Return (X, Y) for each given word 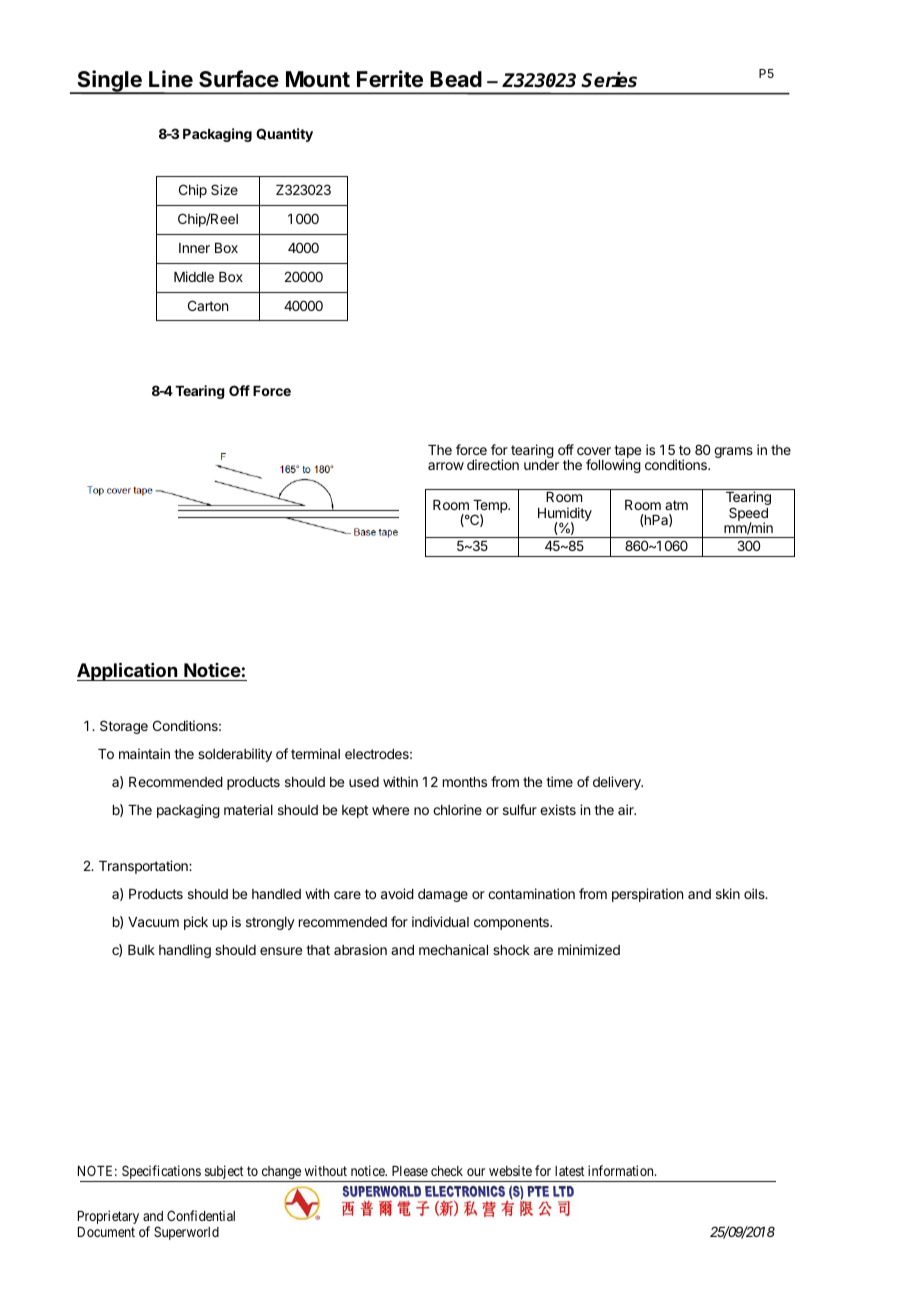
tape (627, 452)
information (622, 1170)
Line (171, 79)
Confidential (201, 1215)
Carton (208, 305)
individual (440, 921)
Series (609, 80)
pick (196, 923)
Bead (456, 79)
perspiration (647, 895)
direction (493, 464)
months (465, 782)
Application (128, 671)
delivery (618, 783)
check (447, 1171)
